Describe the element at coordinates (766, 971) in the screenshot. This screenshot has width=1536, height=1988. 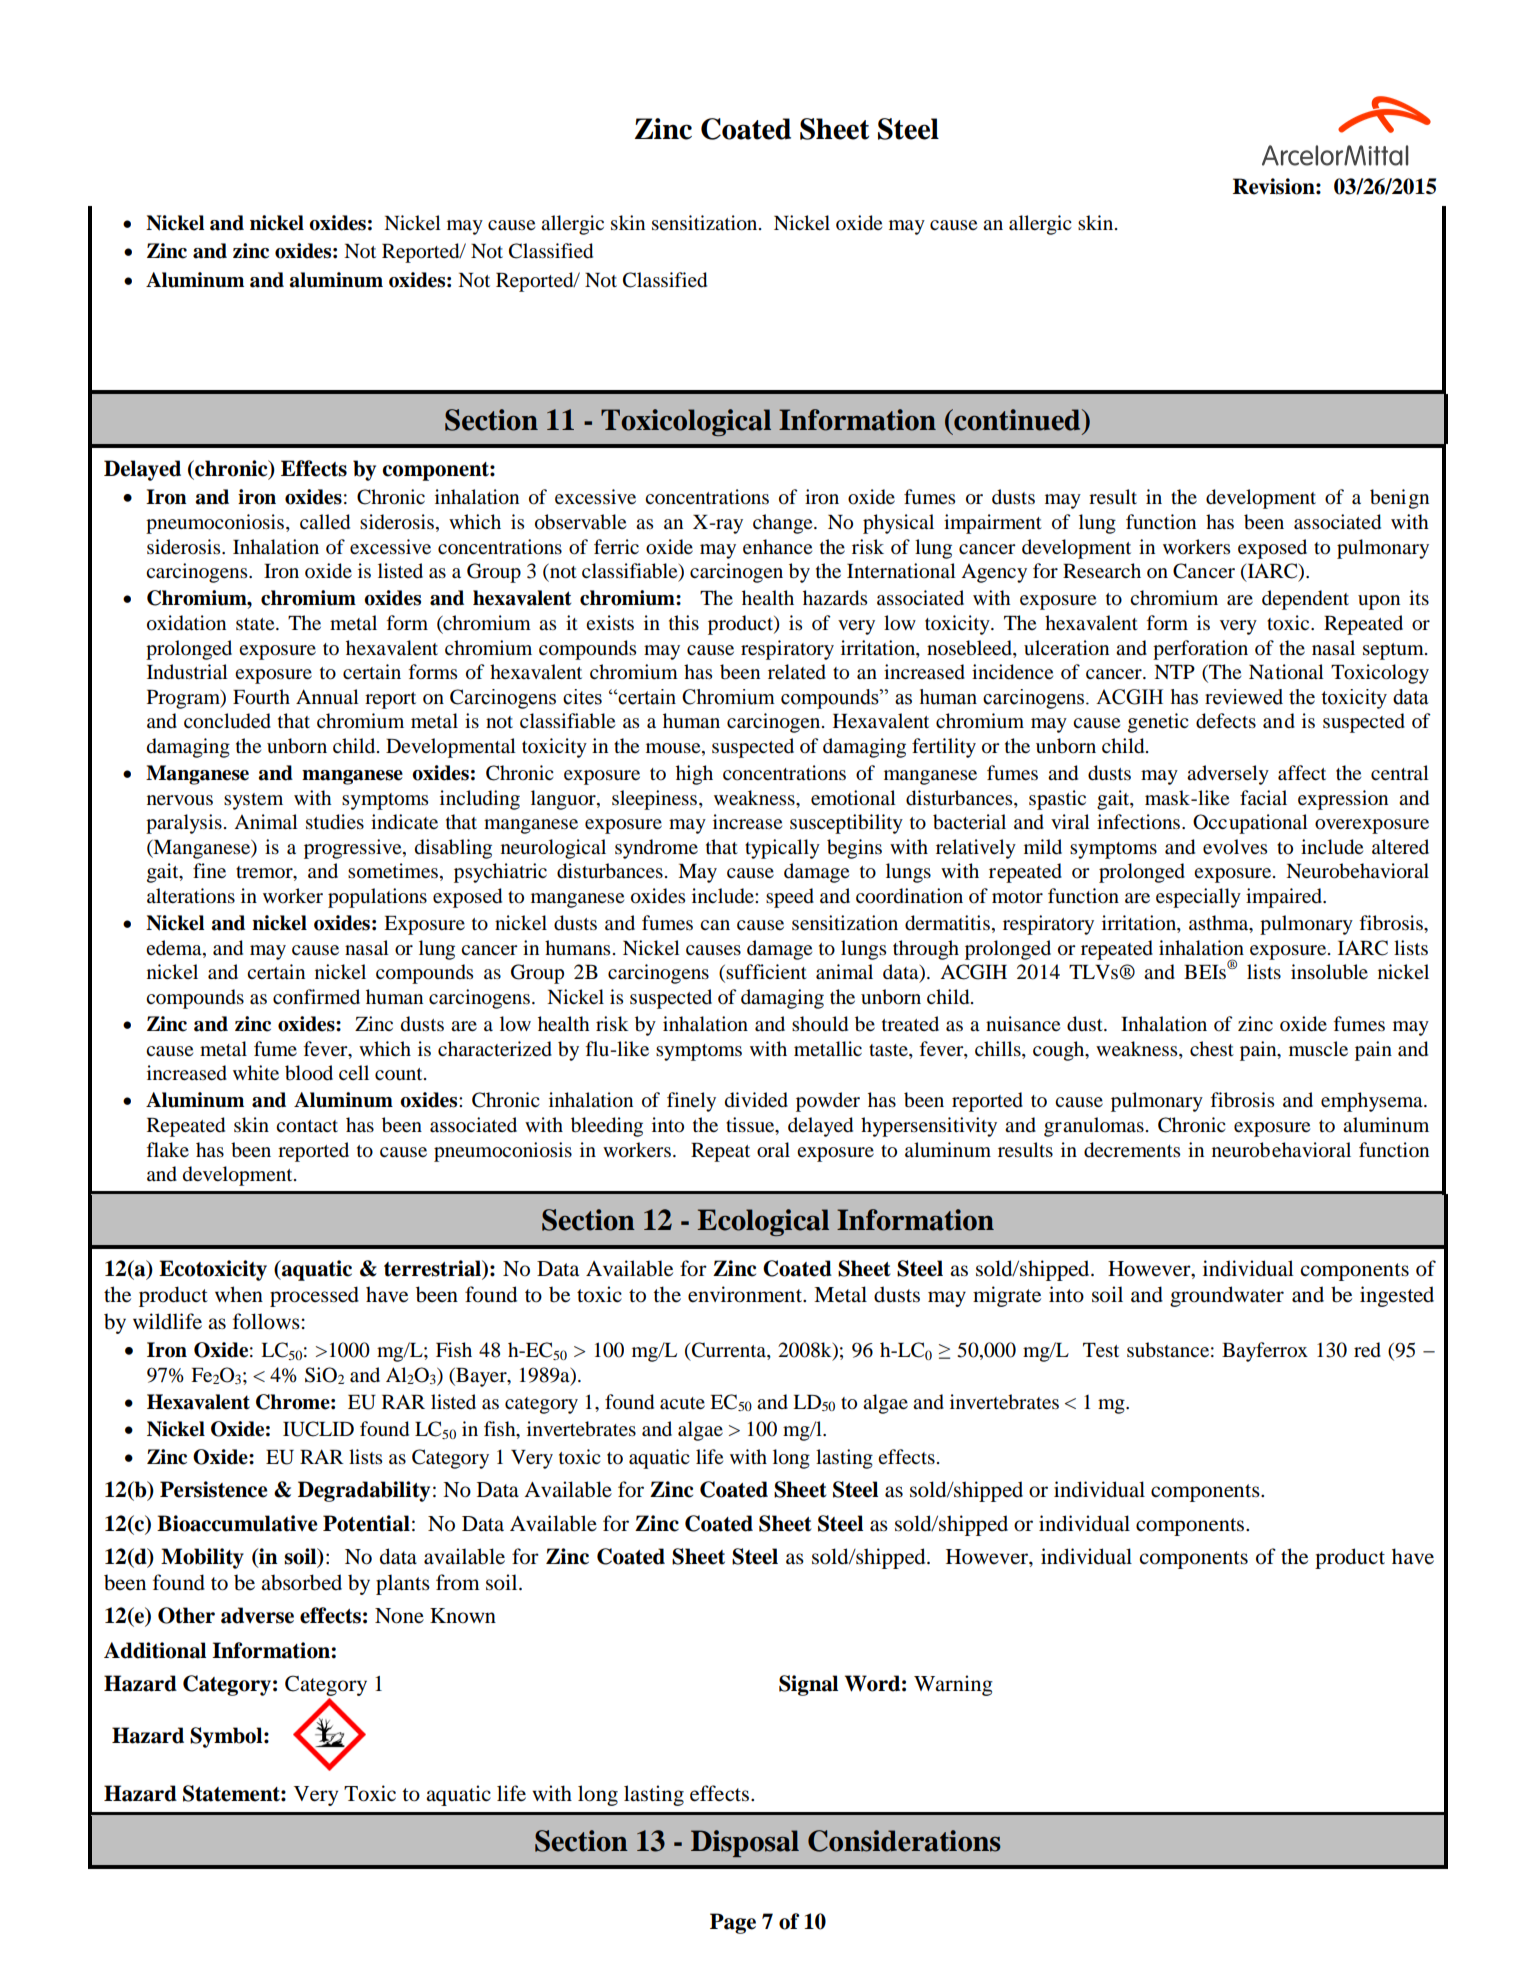
I see `sufficient` at that location.
